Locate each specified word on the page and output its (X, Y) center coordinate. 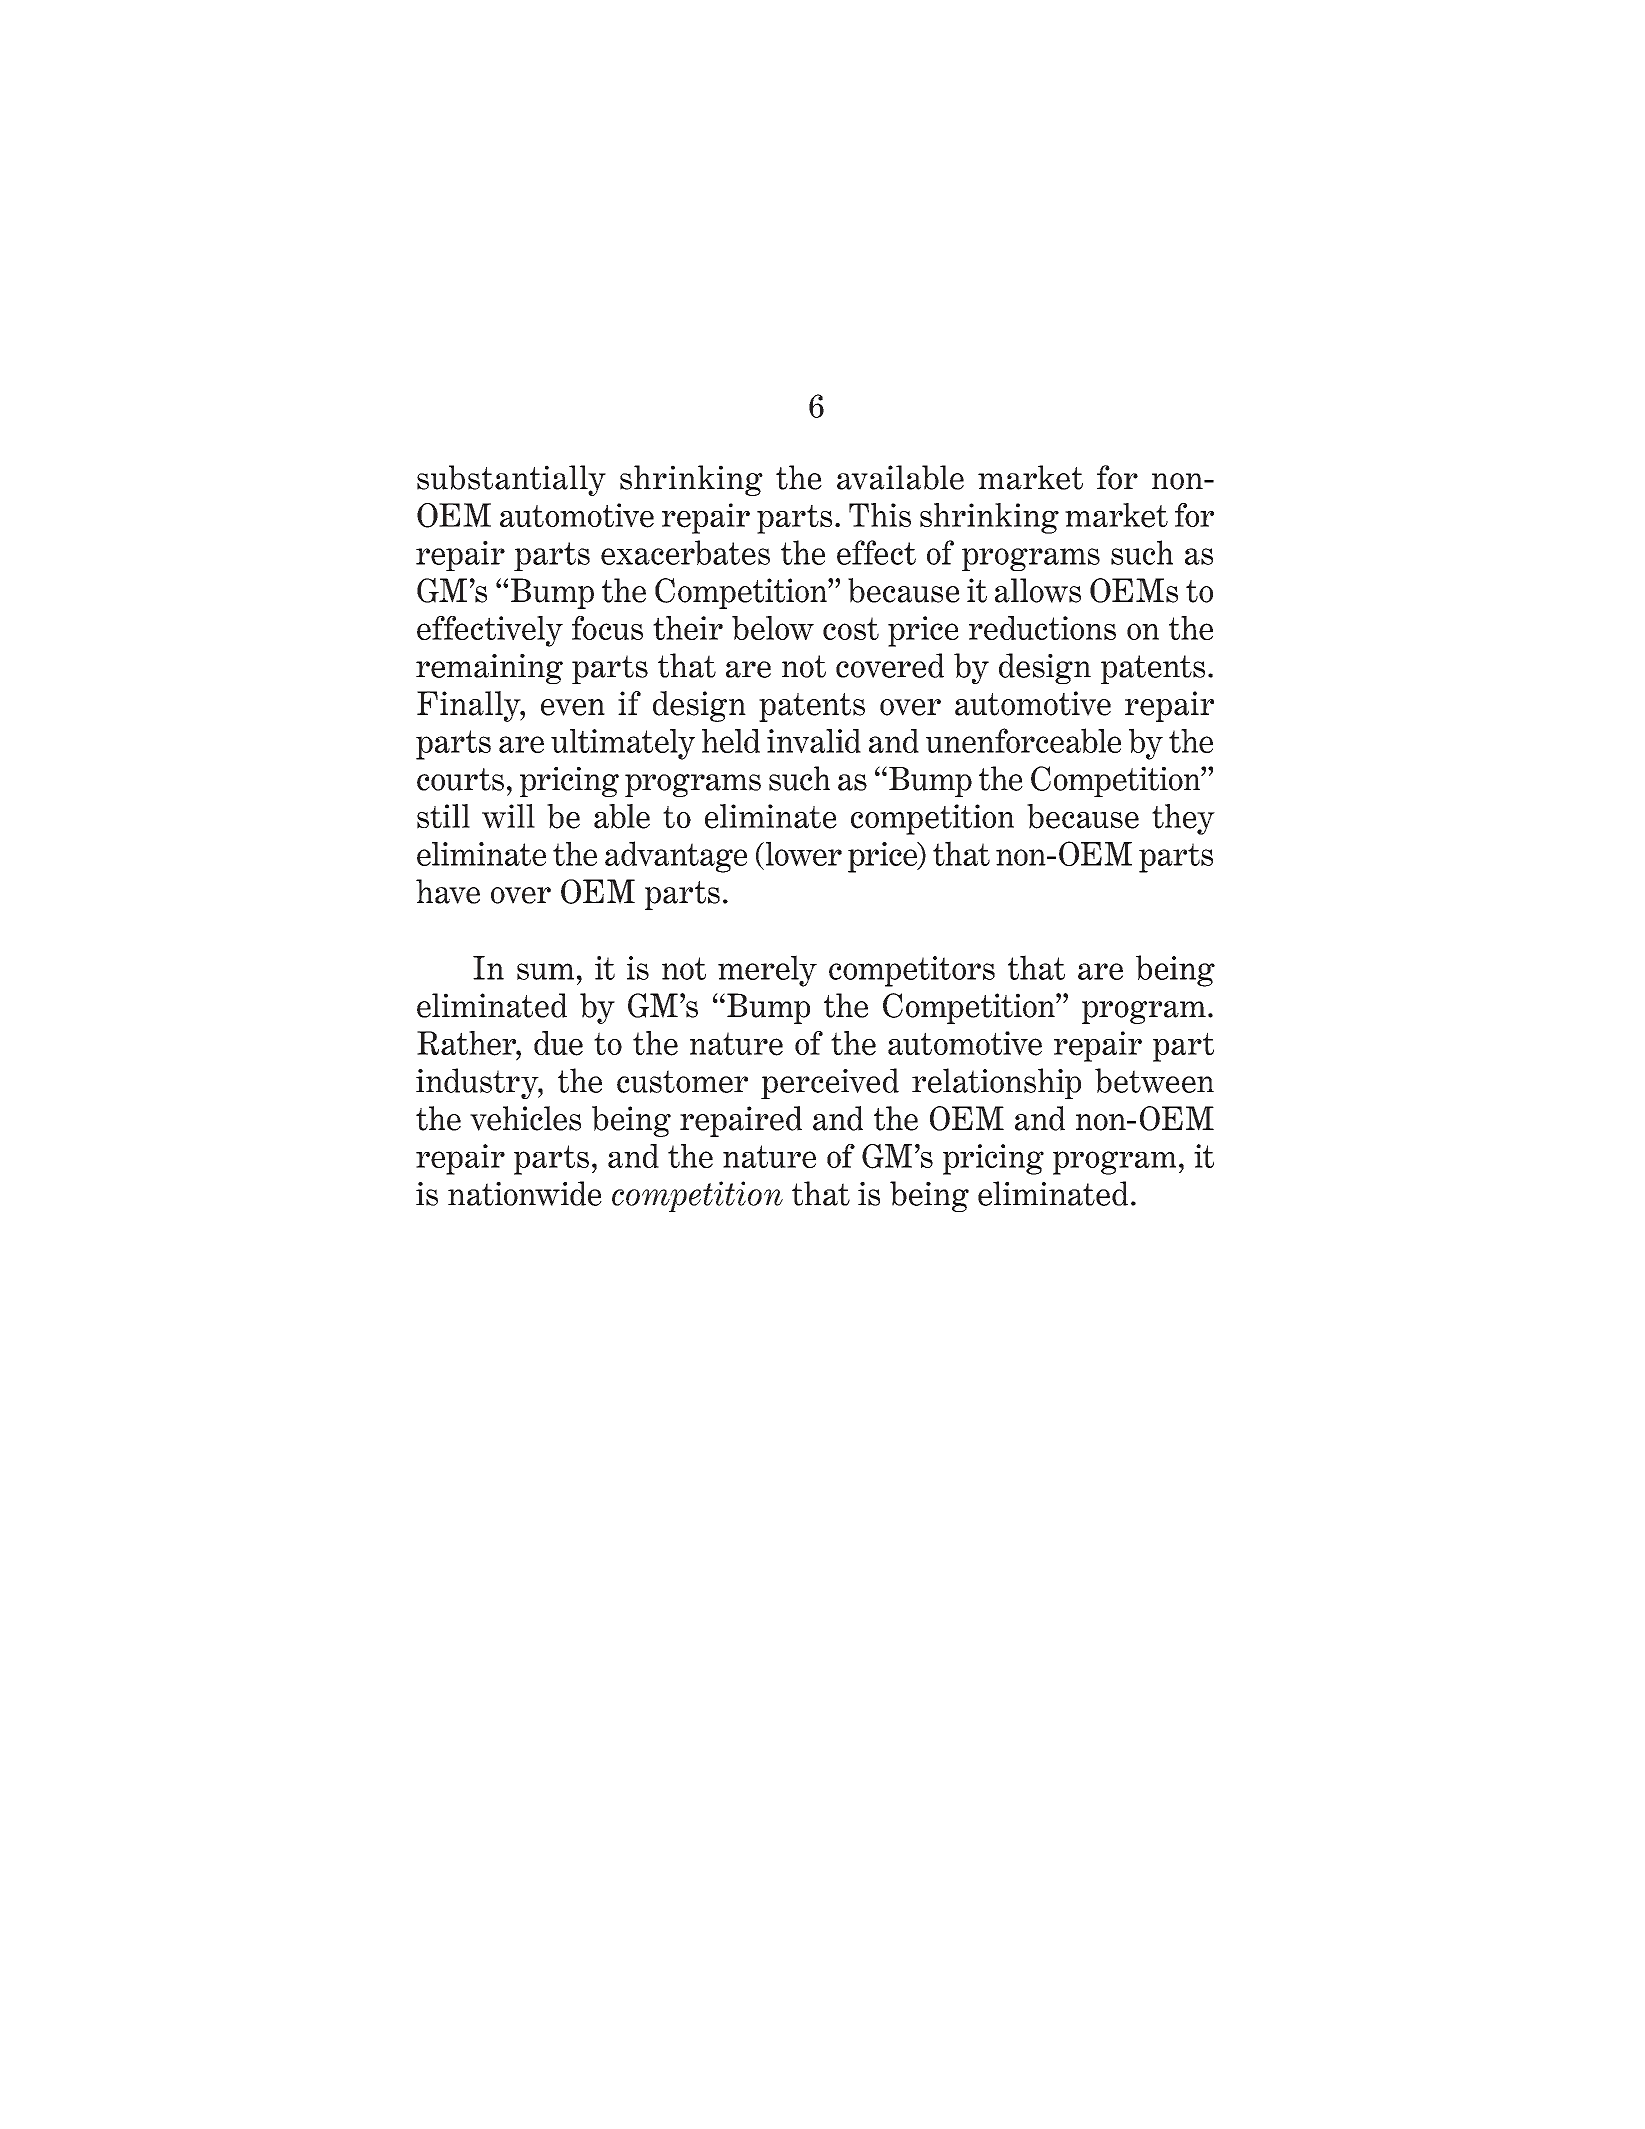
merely (767, 971)
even (573, 707)
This (880, 515)
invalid (814, 741)
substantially (511, 480)
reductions (1042, 628)
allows (1038, 590)
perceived (830, 1083)
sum (545, 971)
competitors (912, 971)
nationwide (525, 1193)
